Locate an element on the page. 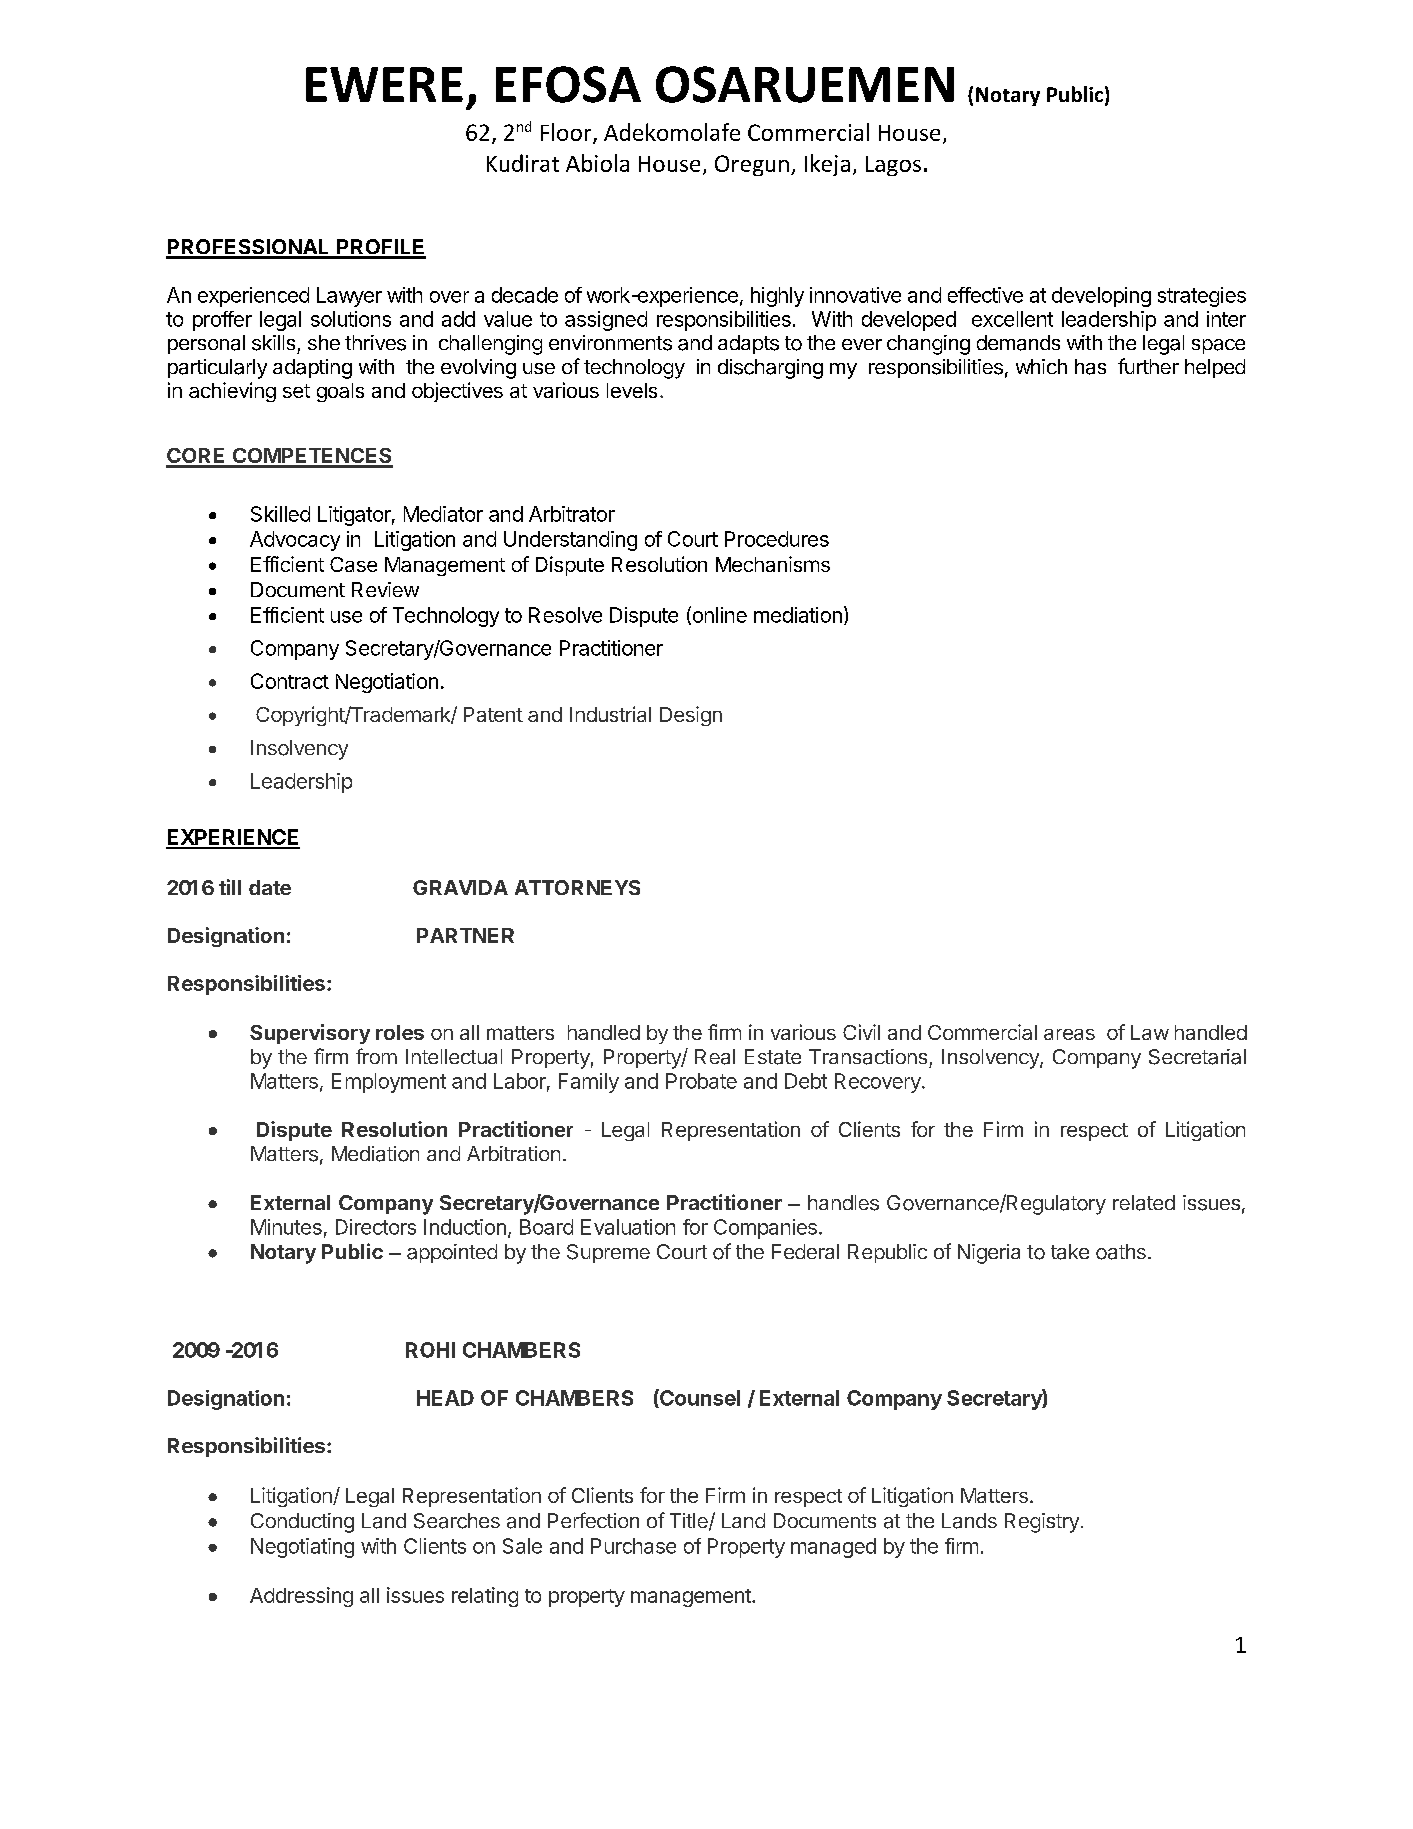  Minutes is located at coordinates (286, 1227).
